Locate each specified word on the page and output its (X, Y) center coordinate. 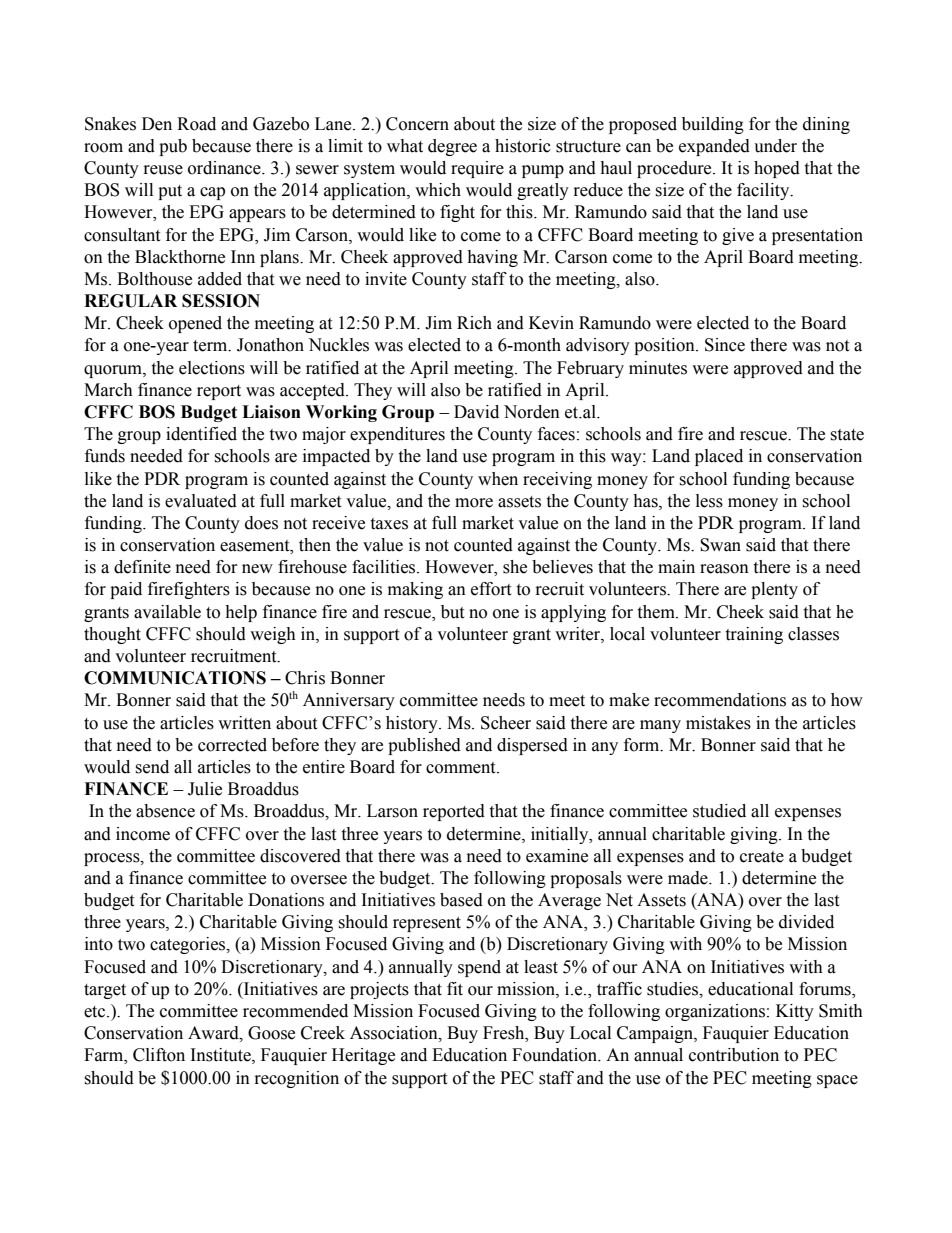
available (167, 612)
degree (452, 147)
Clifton (159, 1055)
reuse (163, 170)
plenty (774, 590)
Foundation (556, 1055)
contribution (734, 1055)
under (775, 146)
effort (491, 589)
